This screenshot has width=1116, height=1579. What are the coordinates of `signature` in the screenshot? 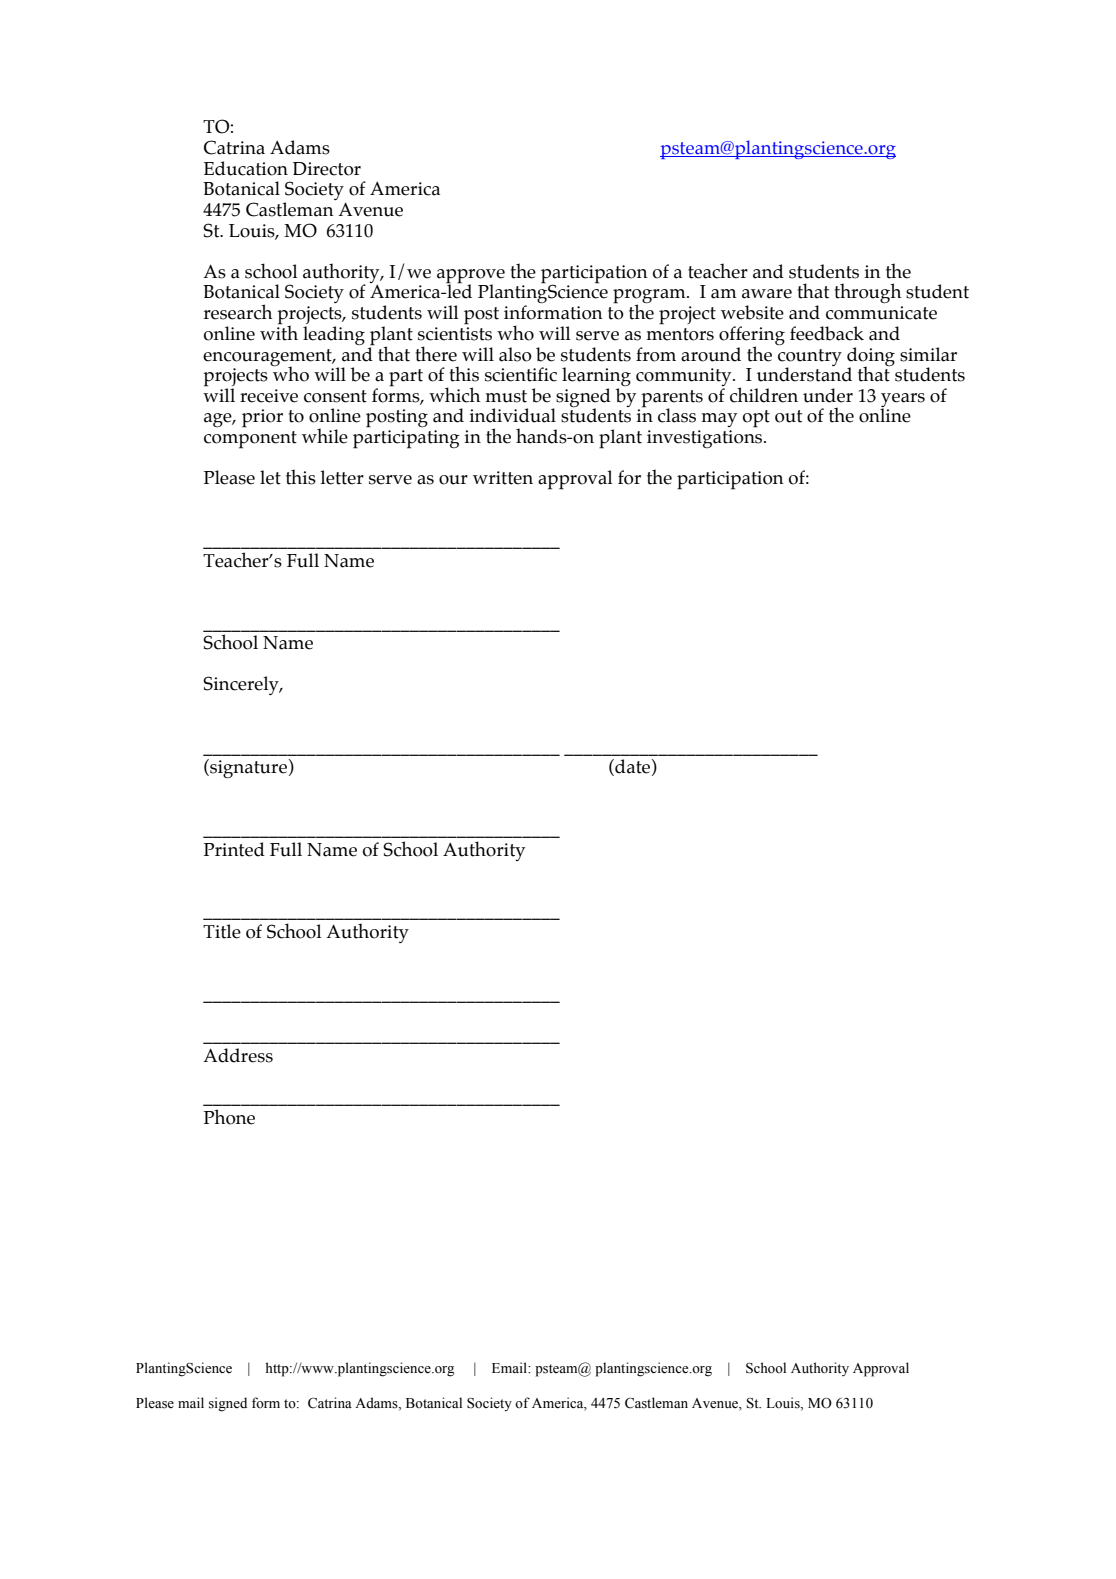 It's located at (247, 768).
